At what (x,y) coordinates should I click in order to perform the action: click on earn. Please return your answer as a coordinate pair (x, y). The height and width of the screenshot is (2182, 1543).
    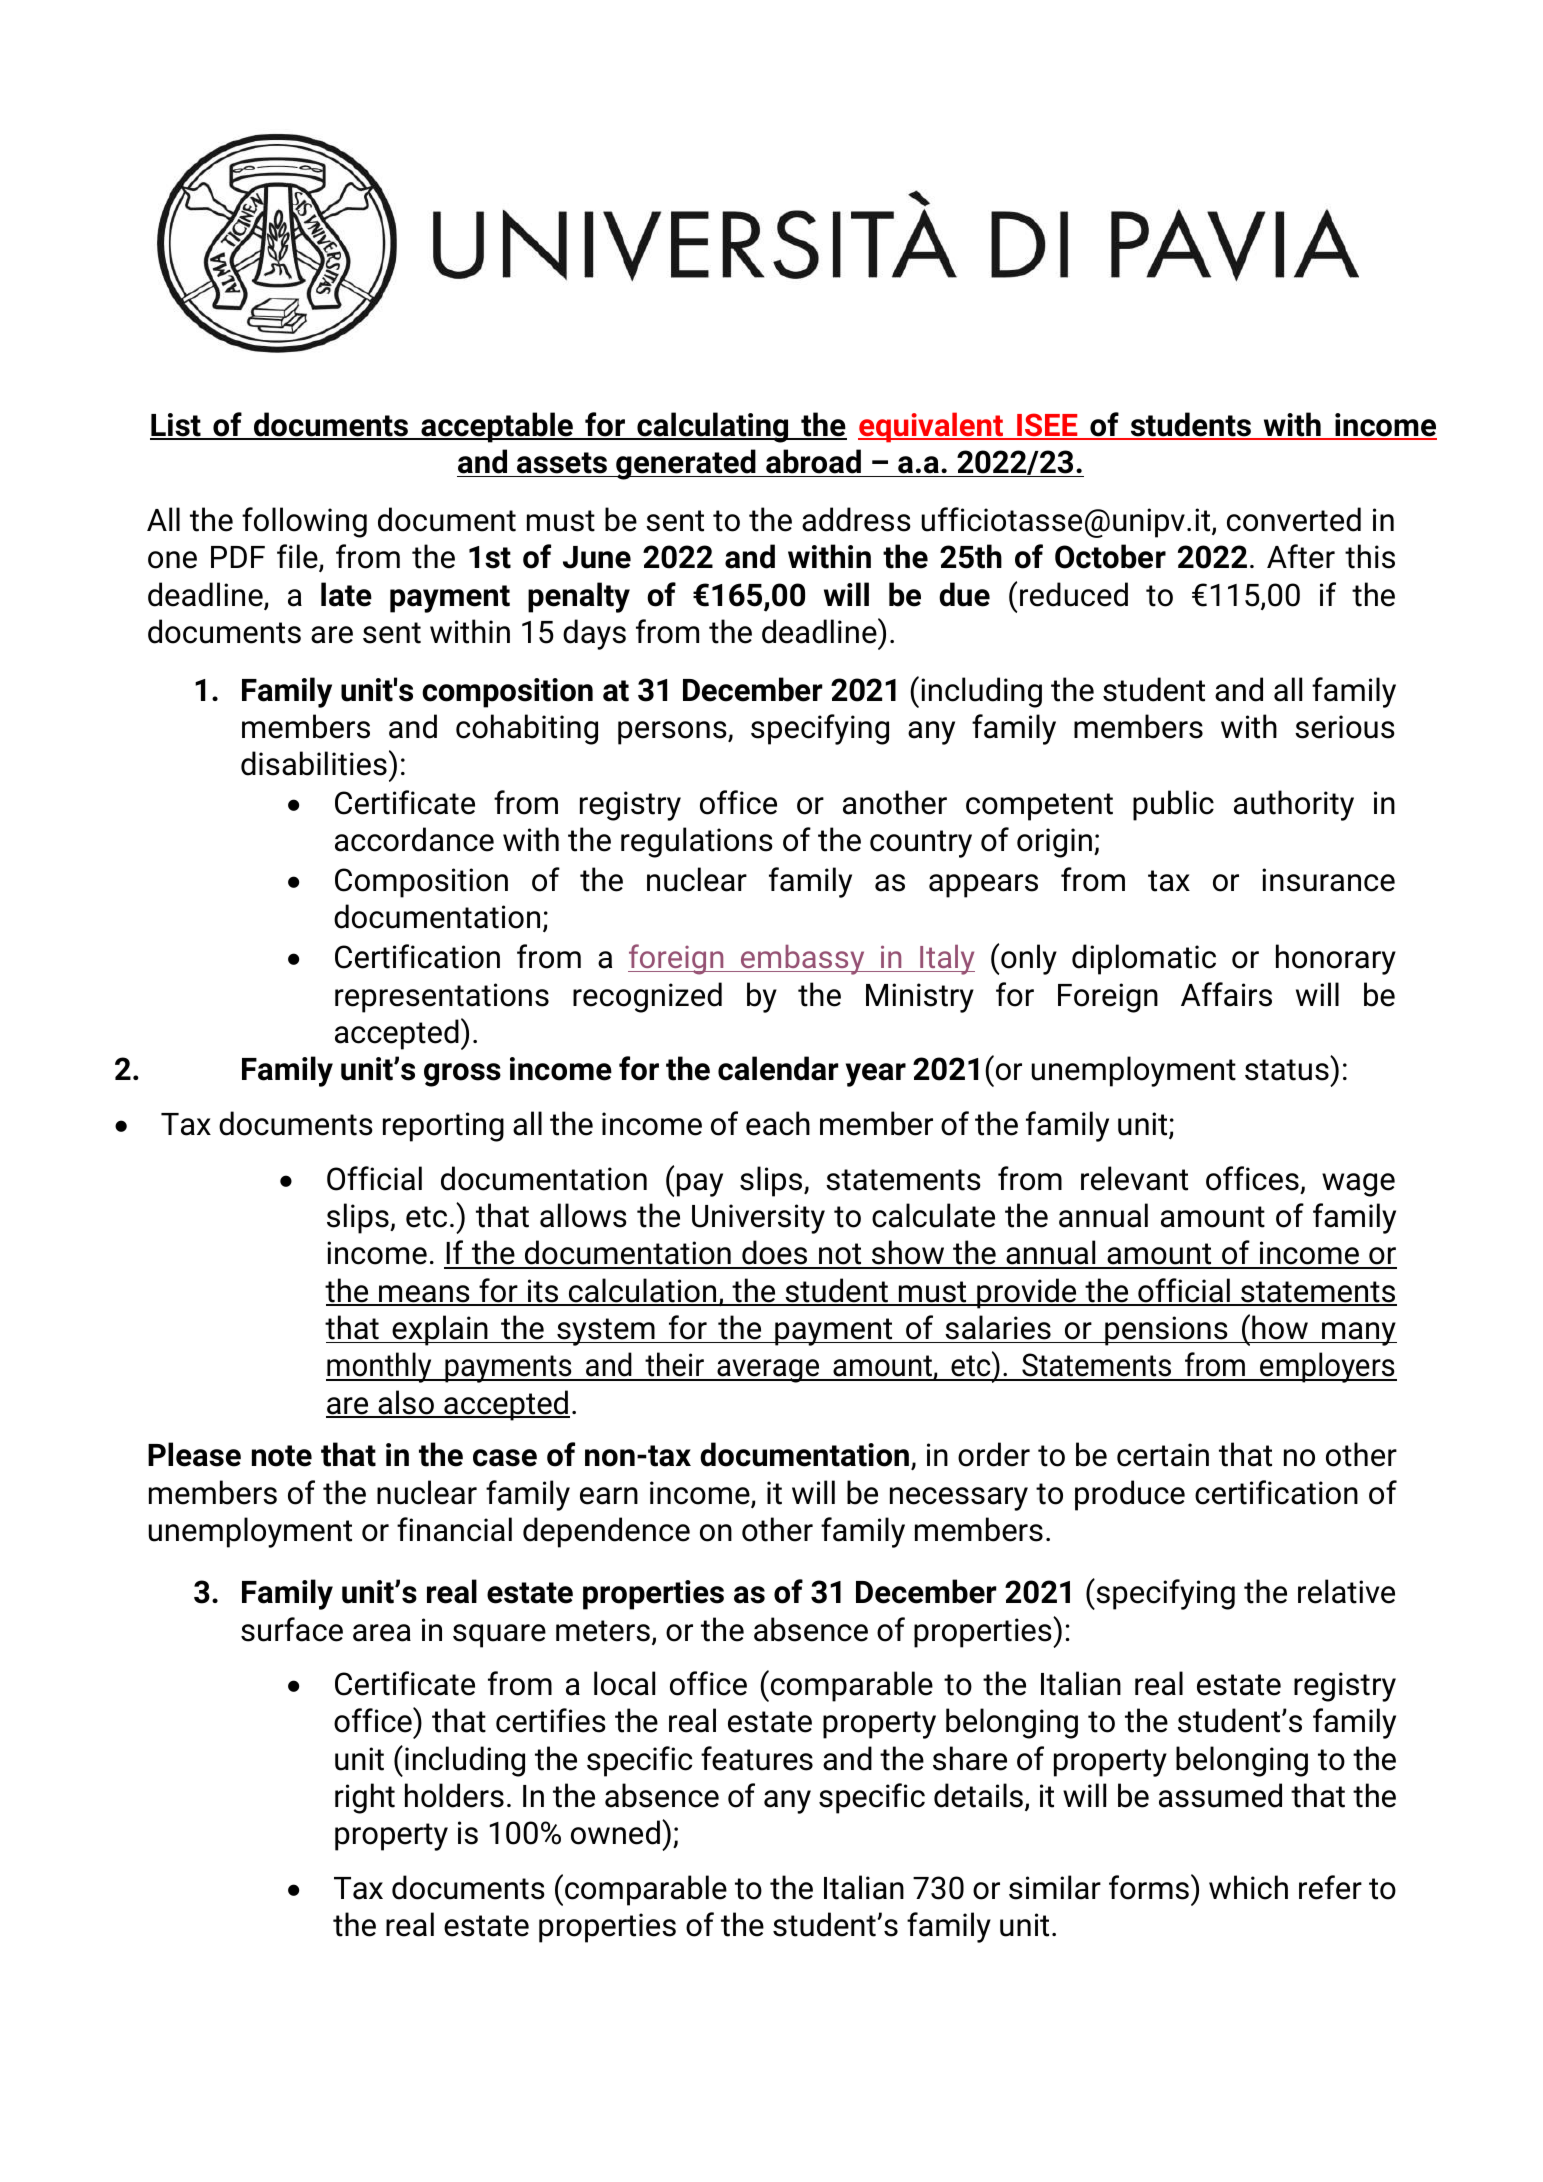
    Looking at the image, I should click on (609, 1496).
